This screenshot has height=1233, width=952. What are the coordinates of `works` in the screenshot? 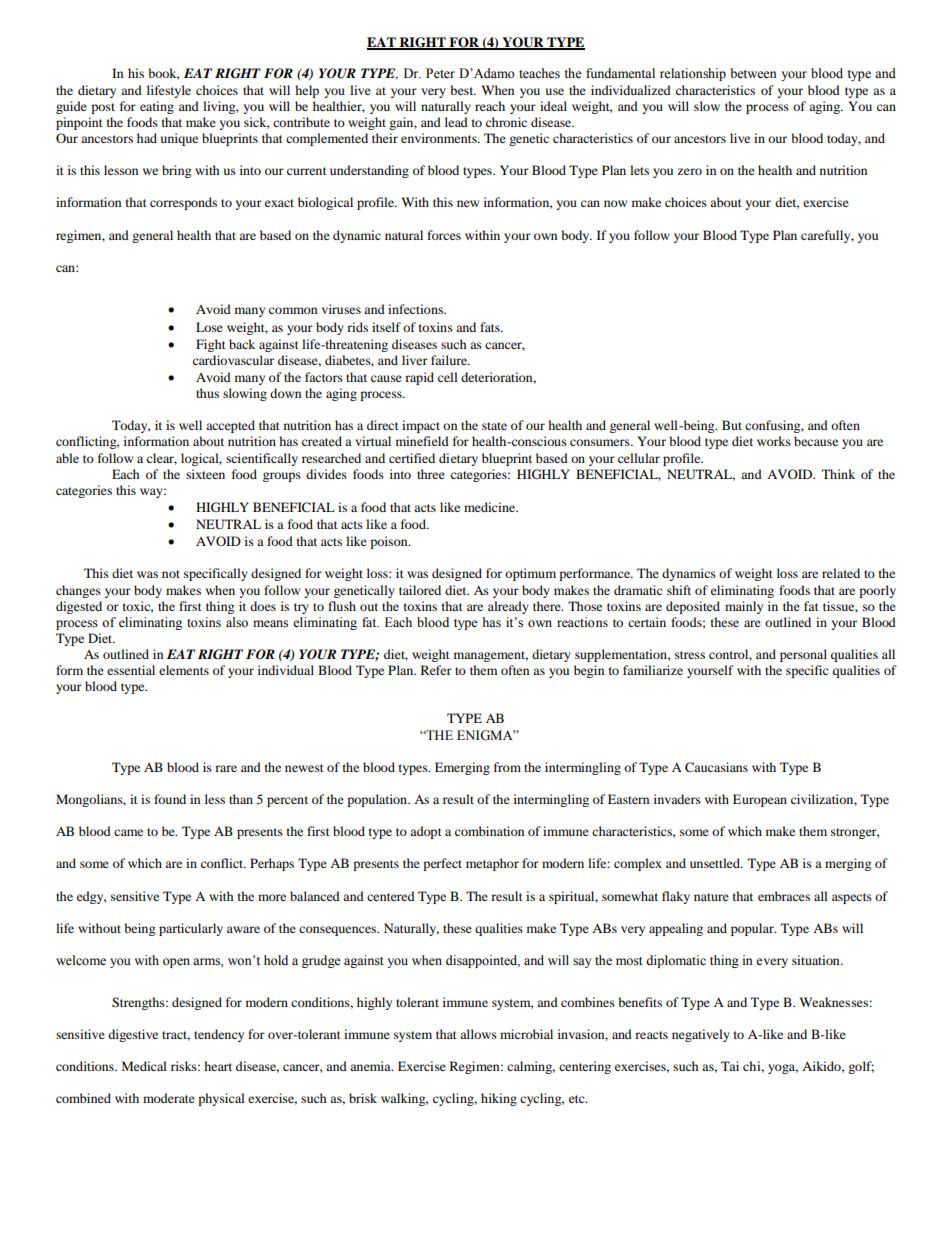 It's located at (774, 441).
